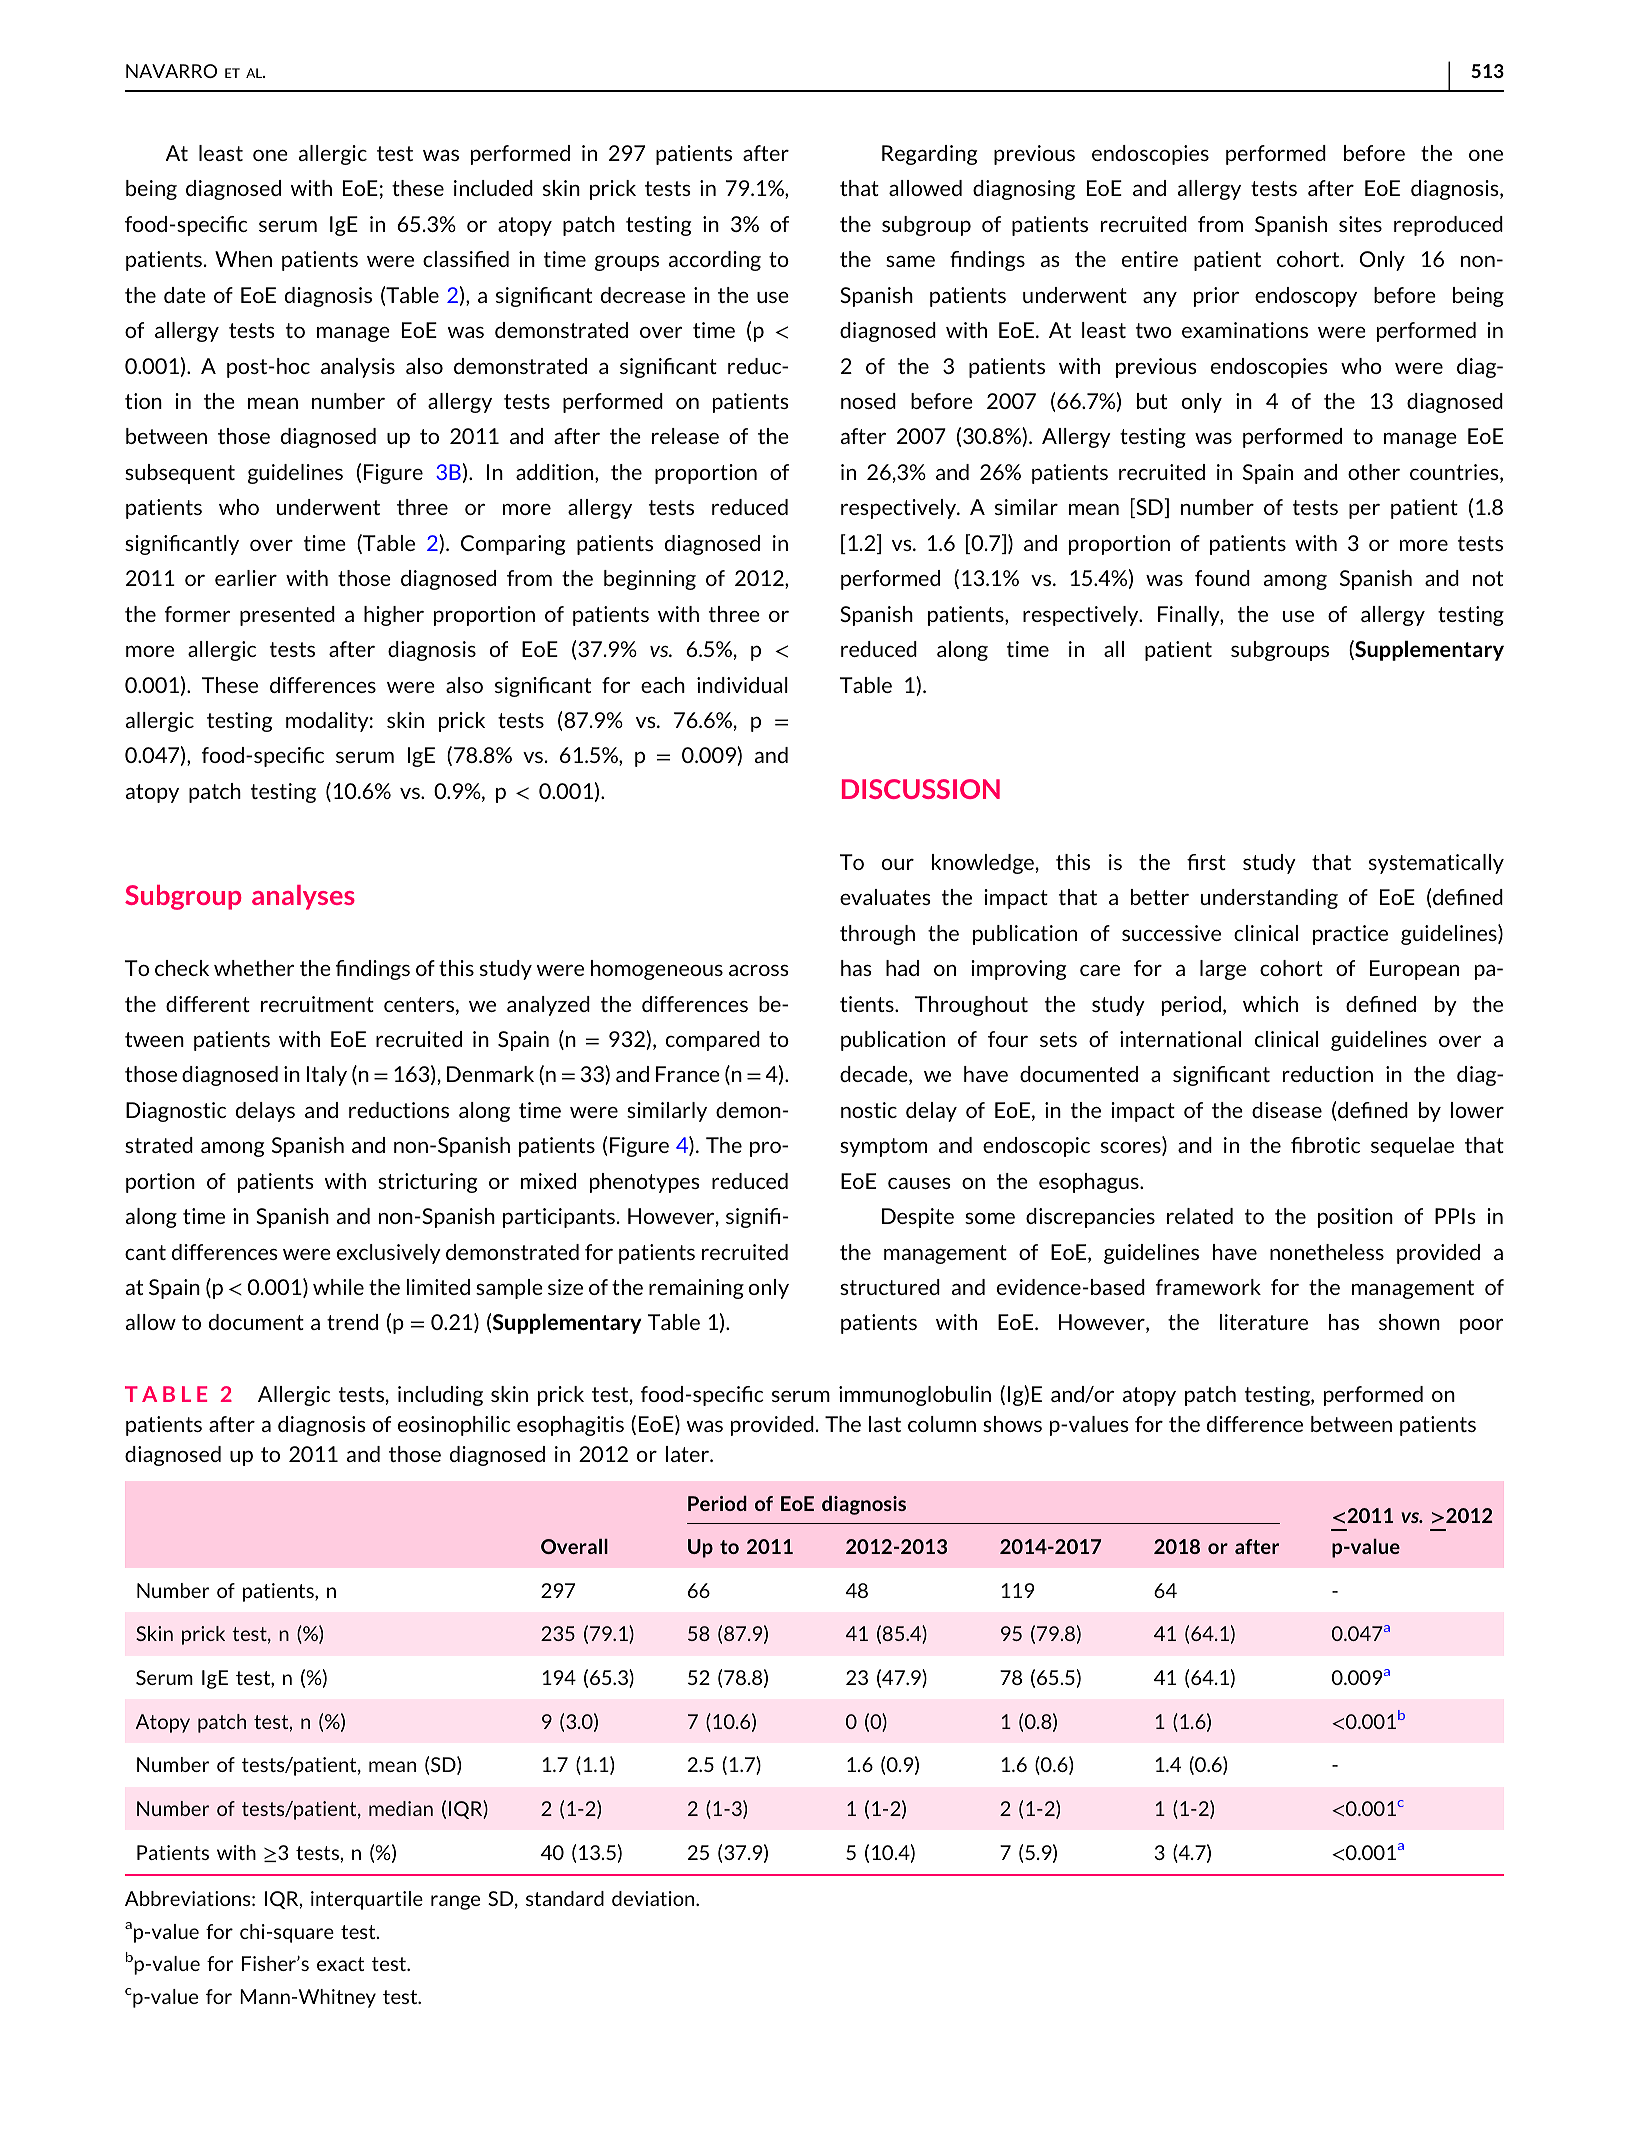 This document has width=1629, height=2141. I want to click on decade, so click(875, 1075).
